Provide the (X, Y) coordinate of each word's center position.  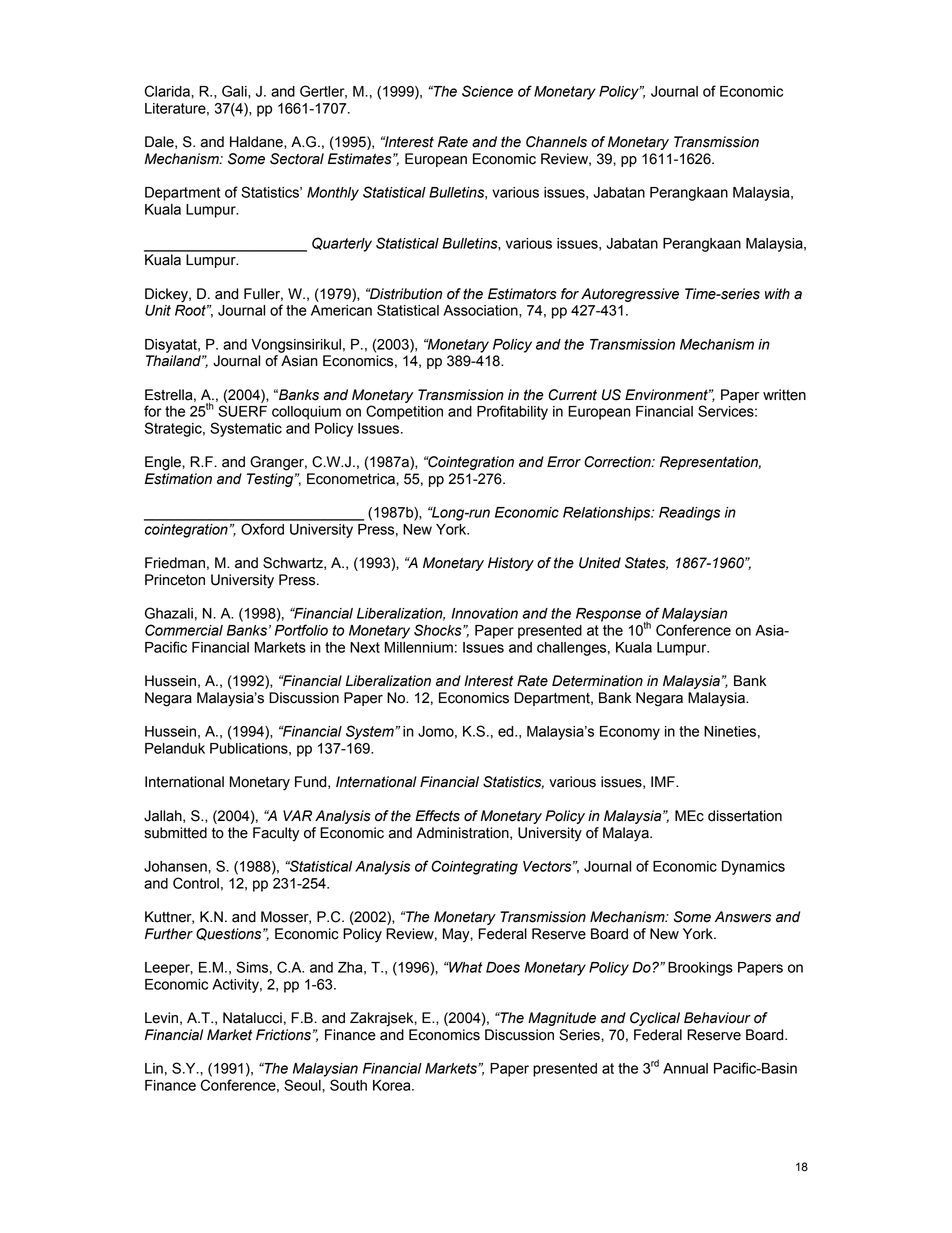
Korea (393, 1085)
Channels (556, 142)
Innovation (484, 613)
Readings (689, 514)
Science (487, 91)
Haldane (257, 142)
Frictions (283, 1035)
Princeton (175, 580)
